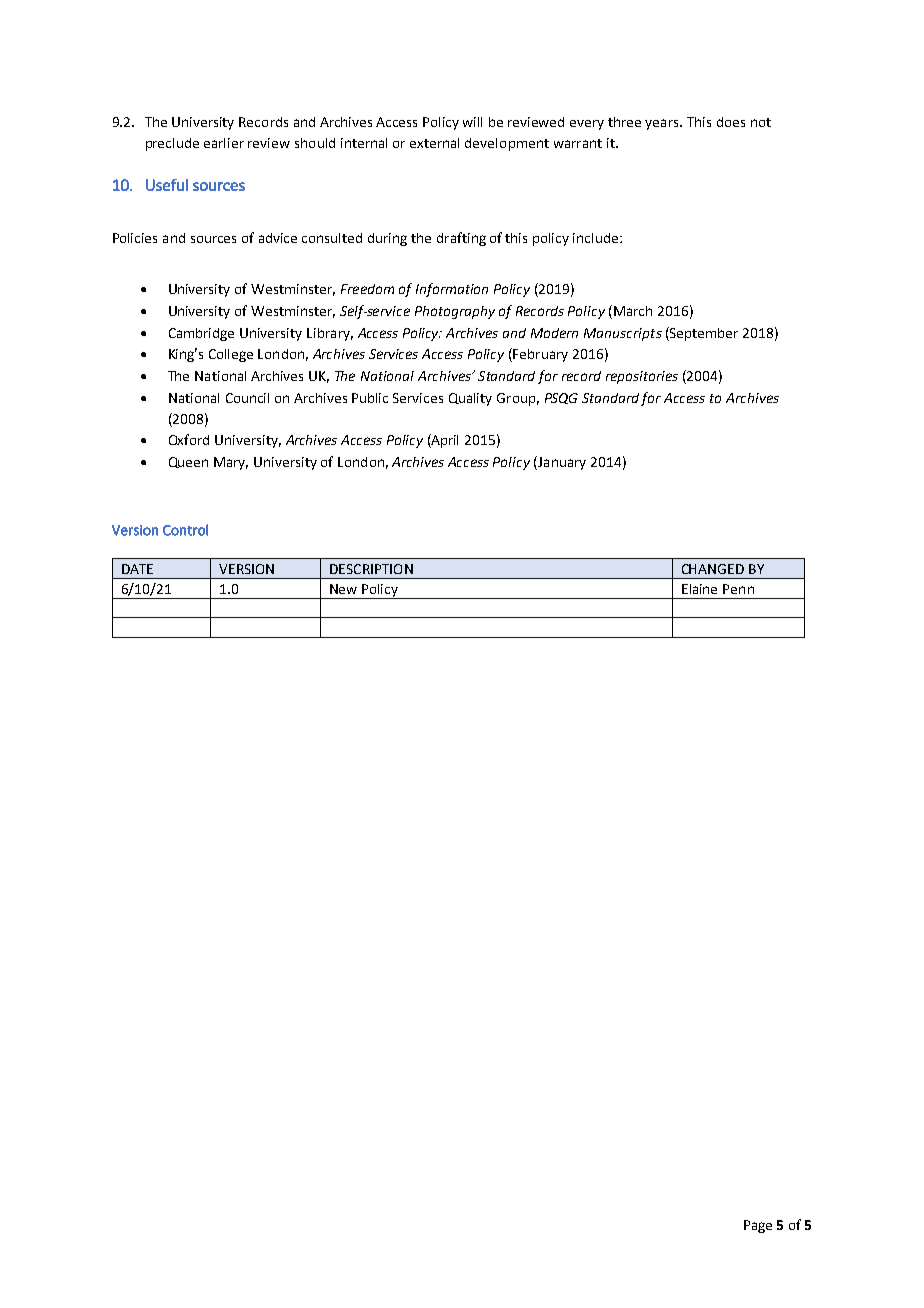  Describe the element at coordinates (371, 569) in the screenshot. I see `DESCRIPTION` at that location.
